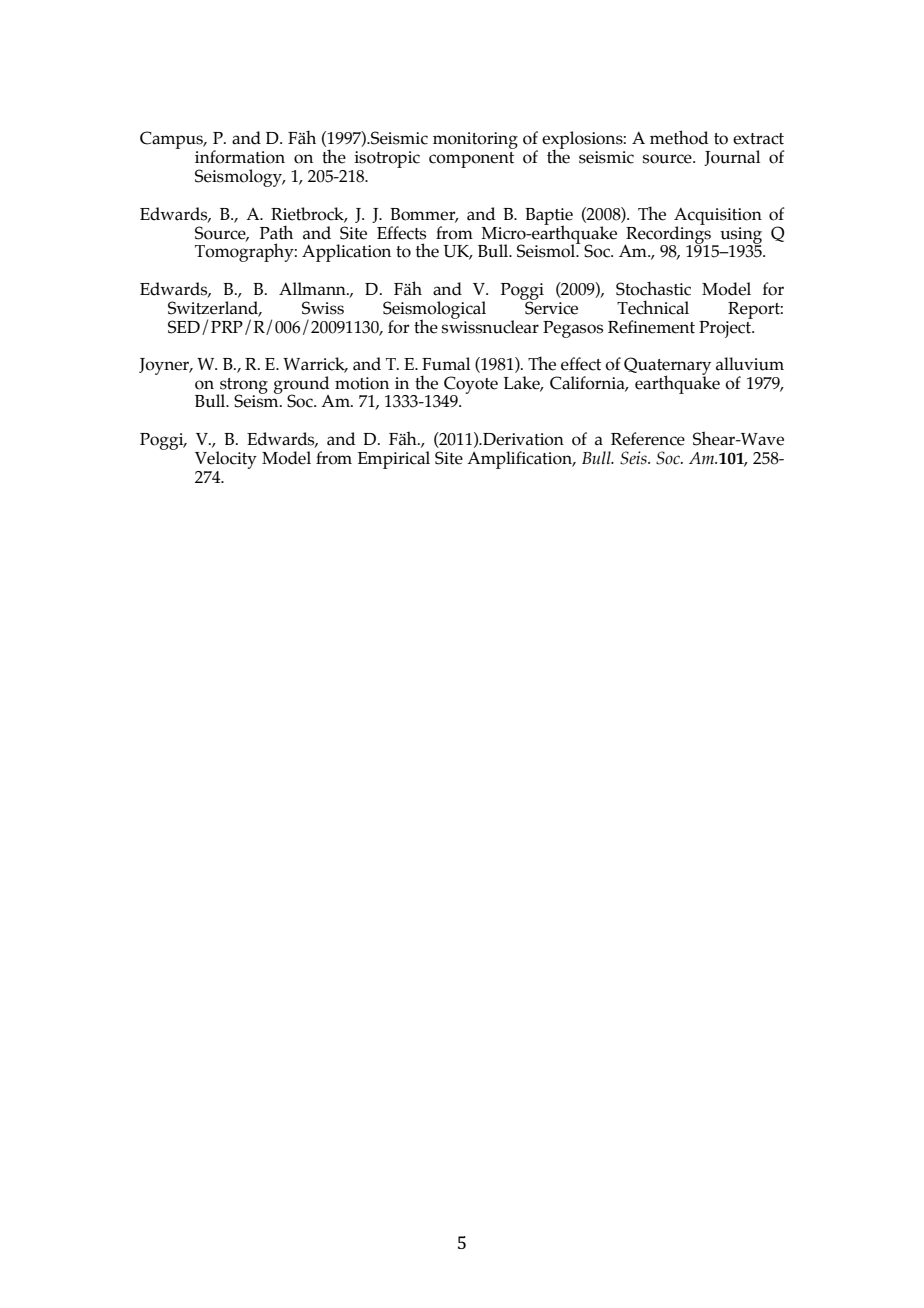 The image size is (924, 1308). What do you see at coordinates (394, 460) in the screenshot?
I see `Empirical` at bounding box center [394, 460].
